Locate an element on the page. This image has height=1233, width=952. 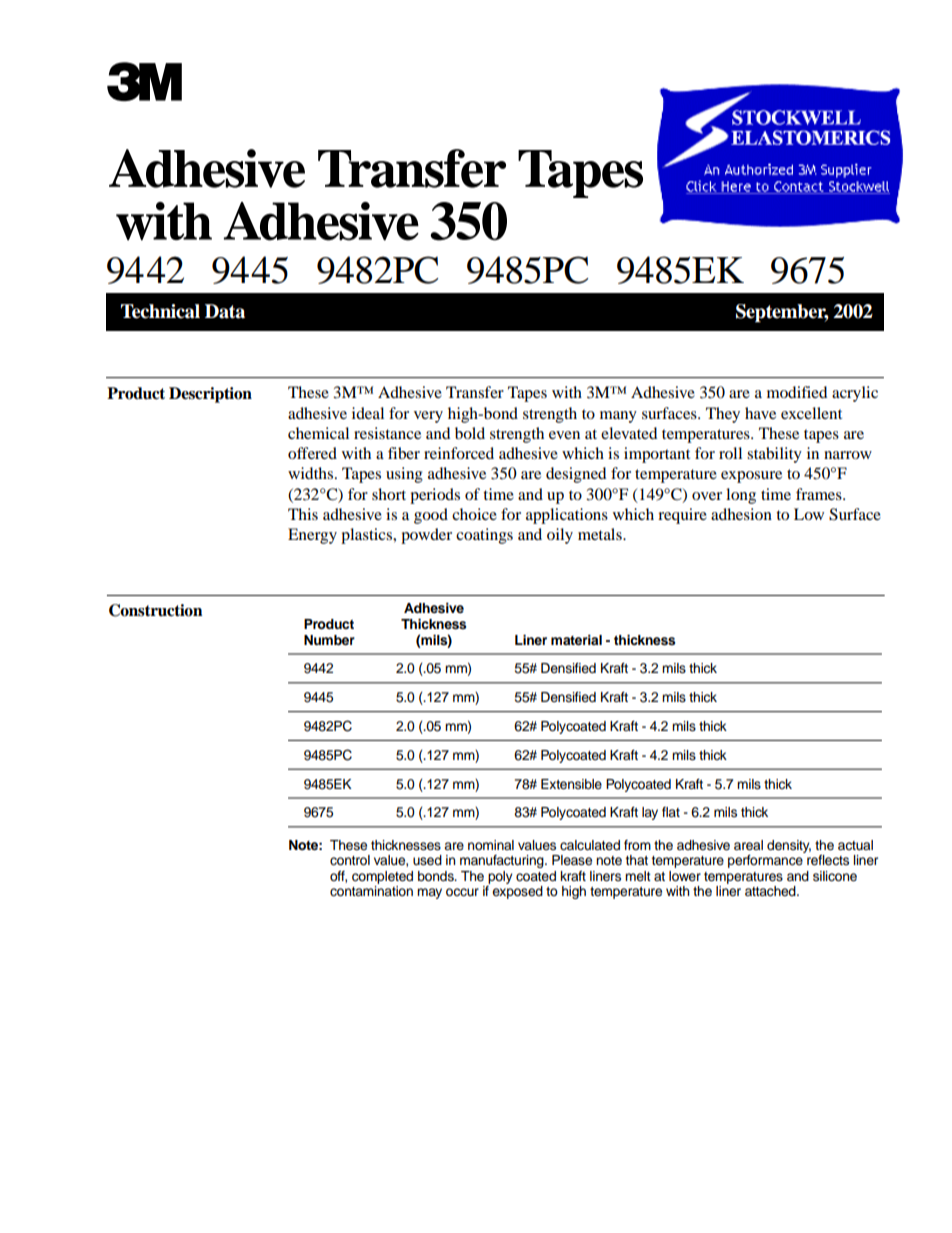
very is located at coordinates (428, 417).
